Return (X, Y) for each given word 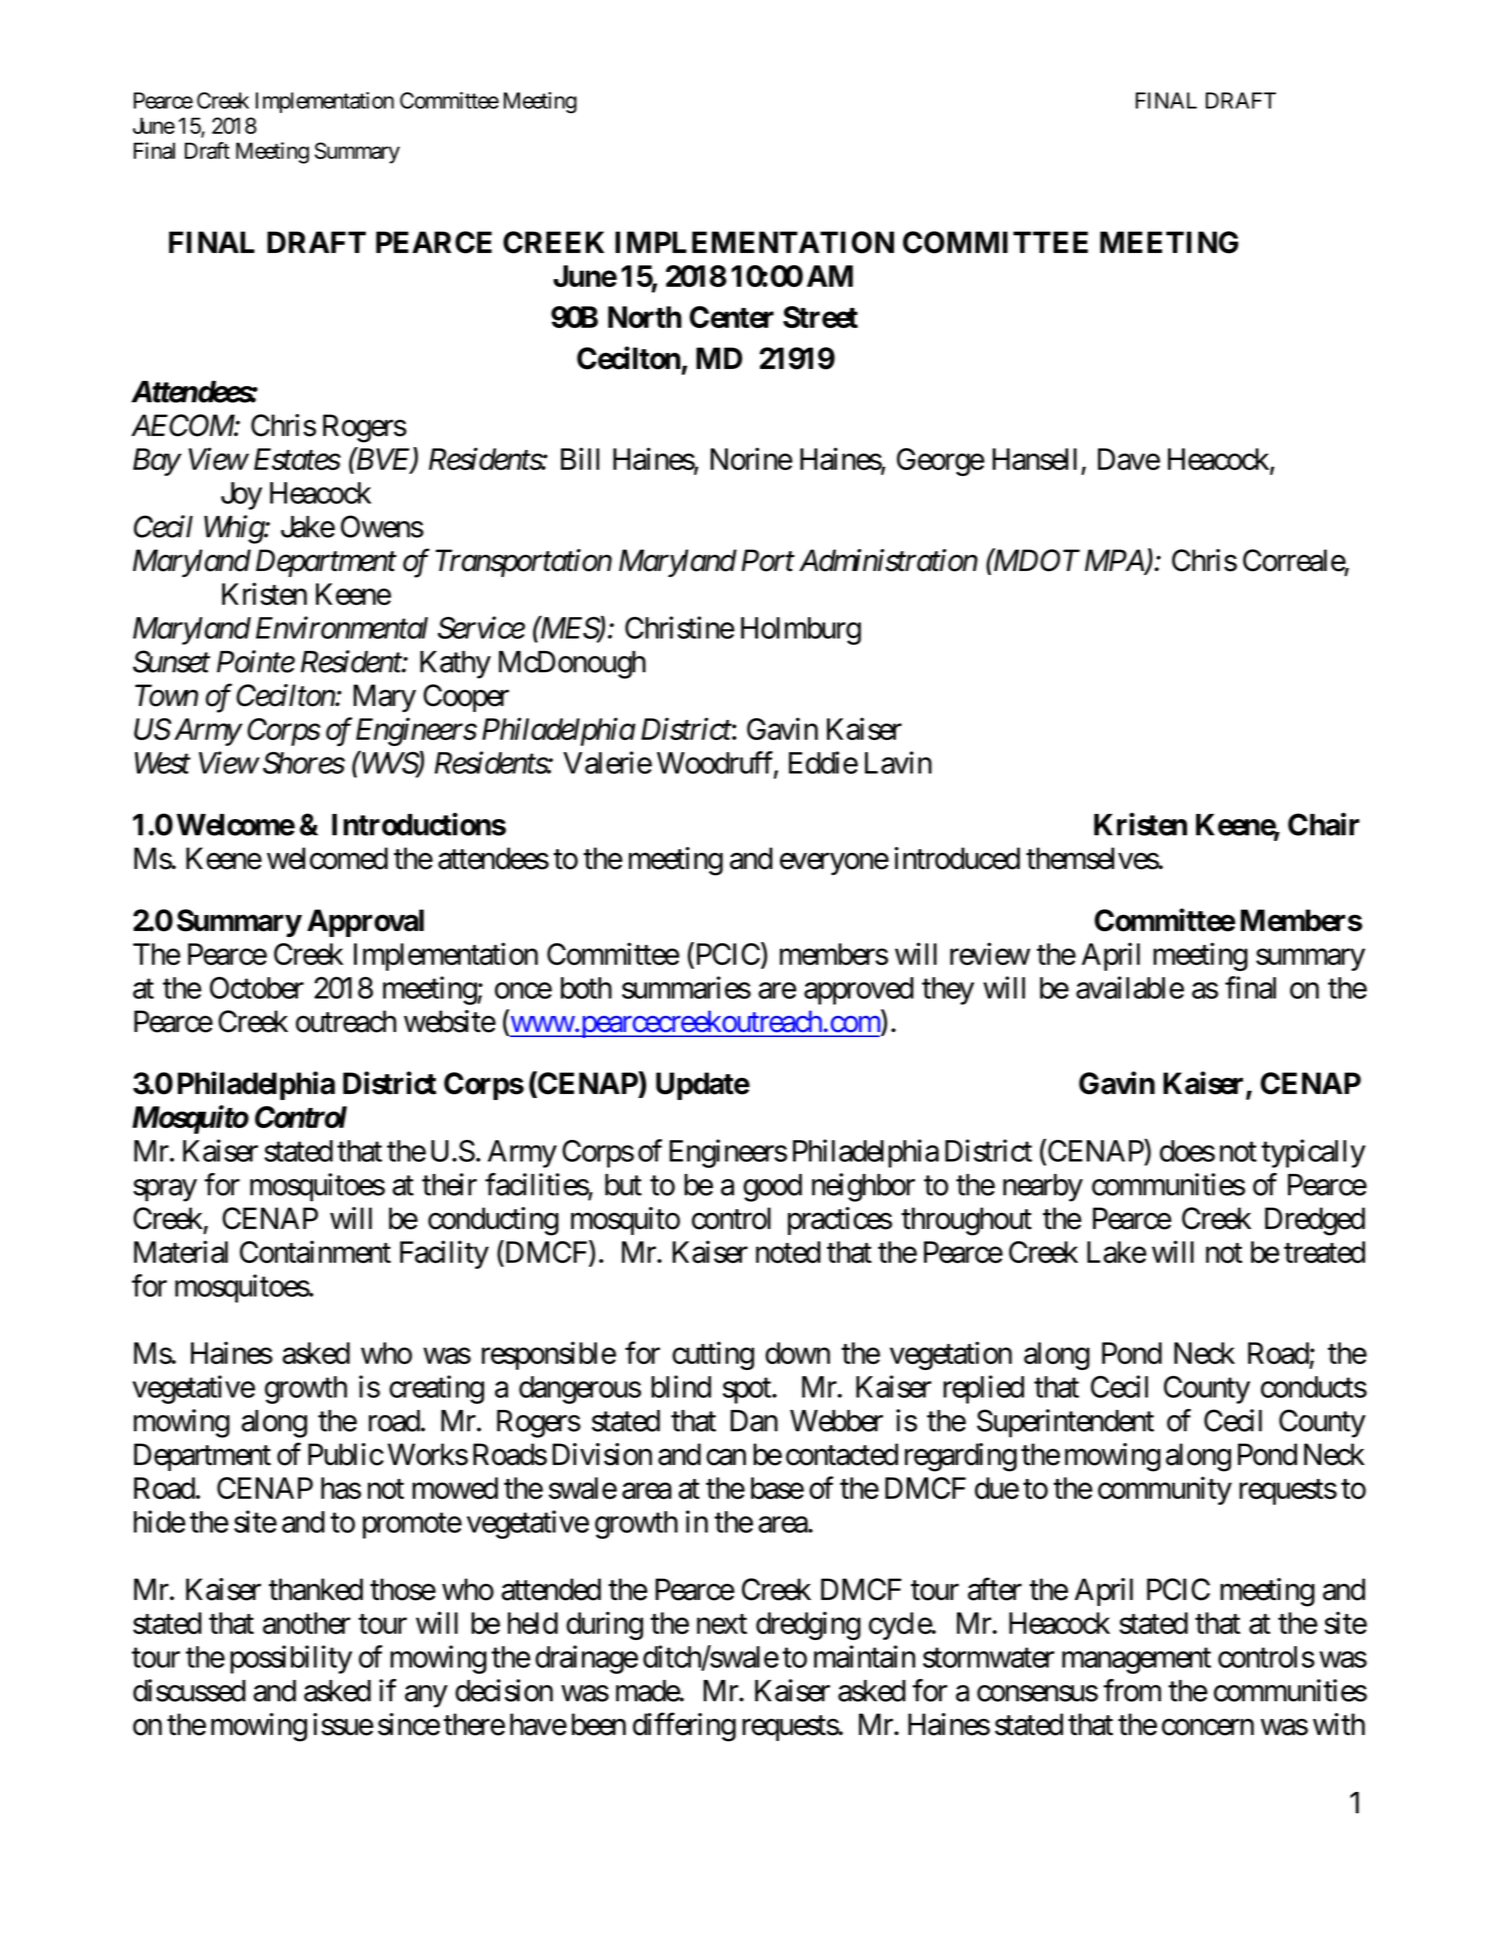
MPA (1115, 561)
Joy (241, 496)
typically (1313, 1153)
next (722, 1624)
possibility (291, 1659)
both (586, 988)
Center (732, 317)
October (257, 988)
